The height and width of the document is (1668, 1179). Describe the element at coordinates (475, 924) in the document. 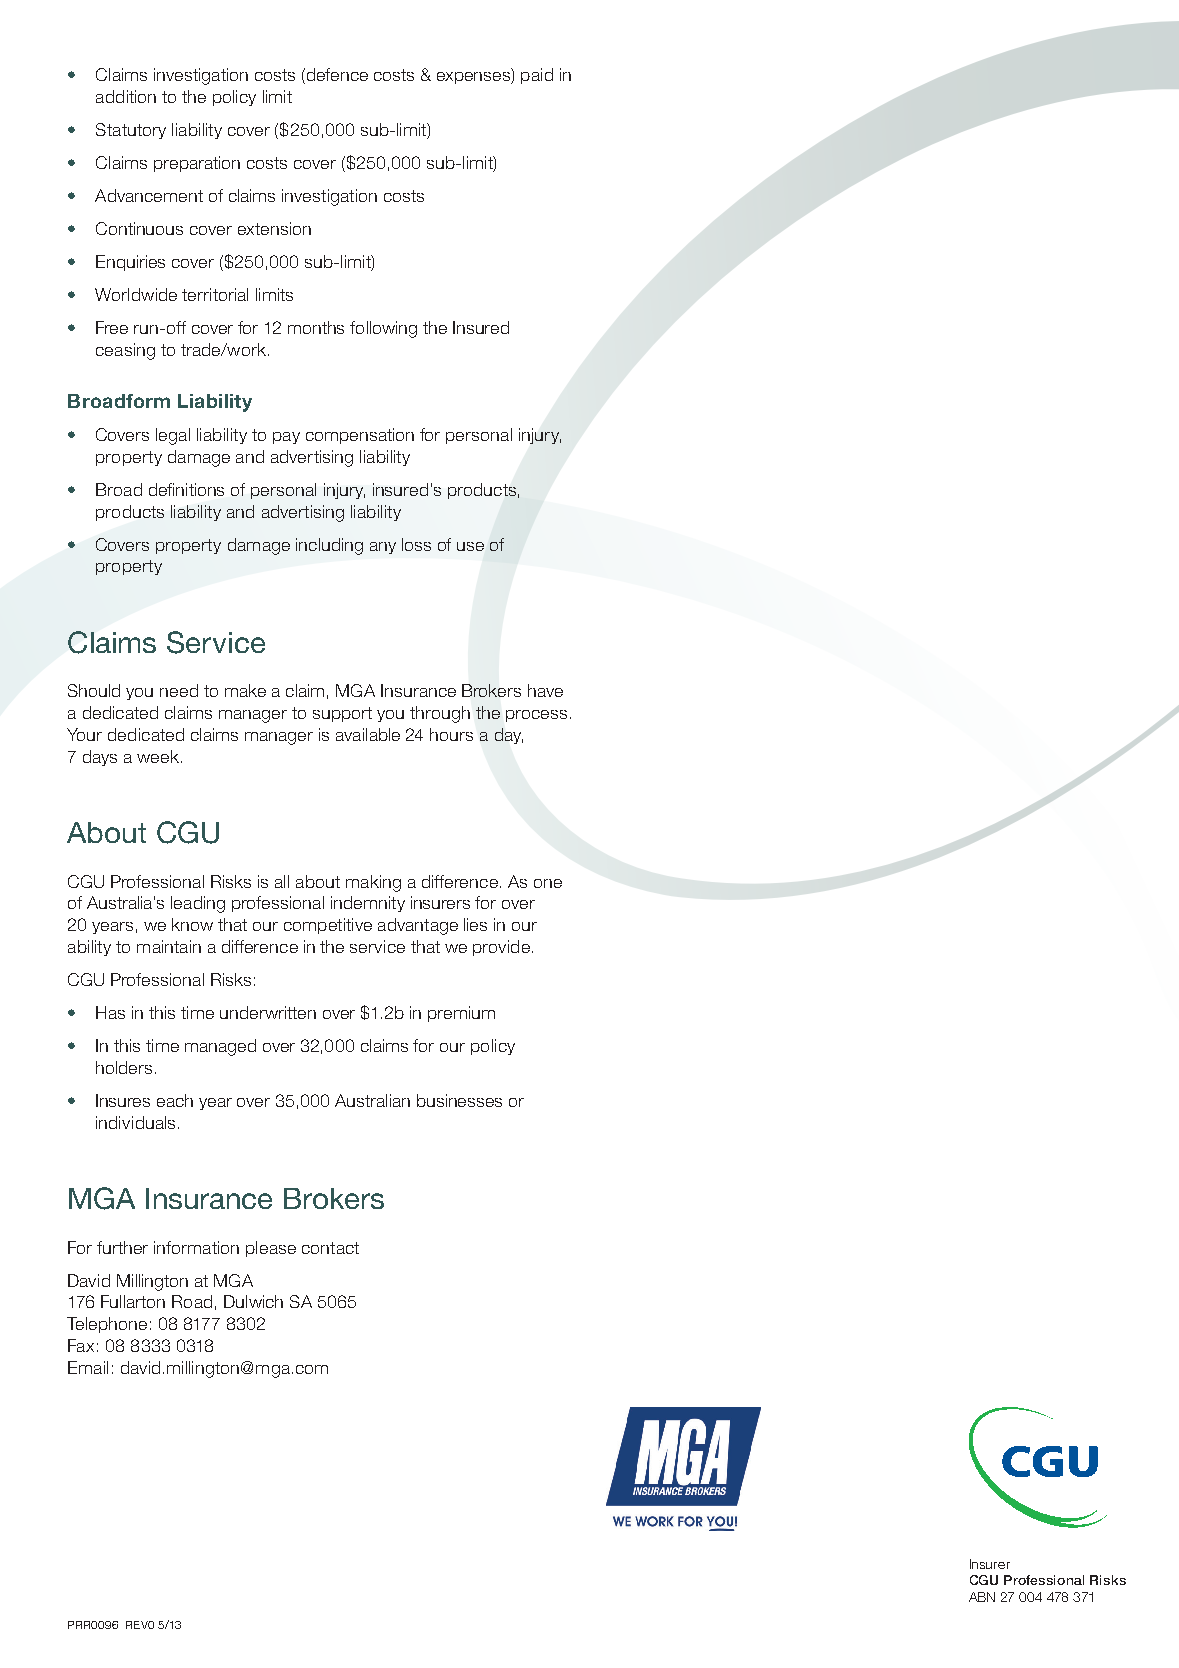

I see `lies` at that location.
